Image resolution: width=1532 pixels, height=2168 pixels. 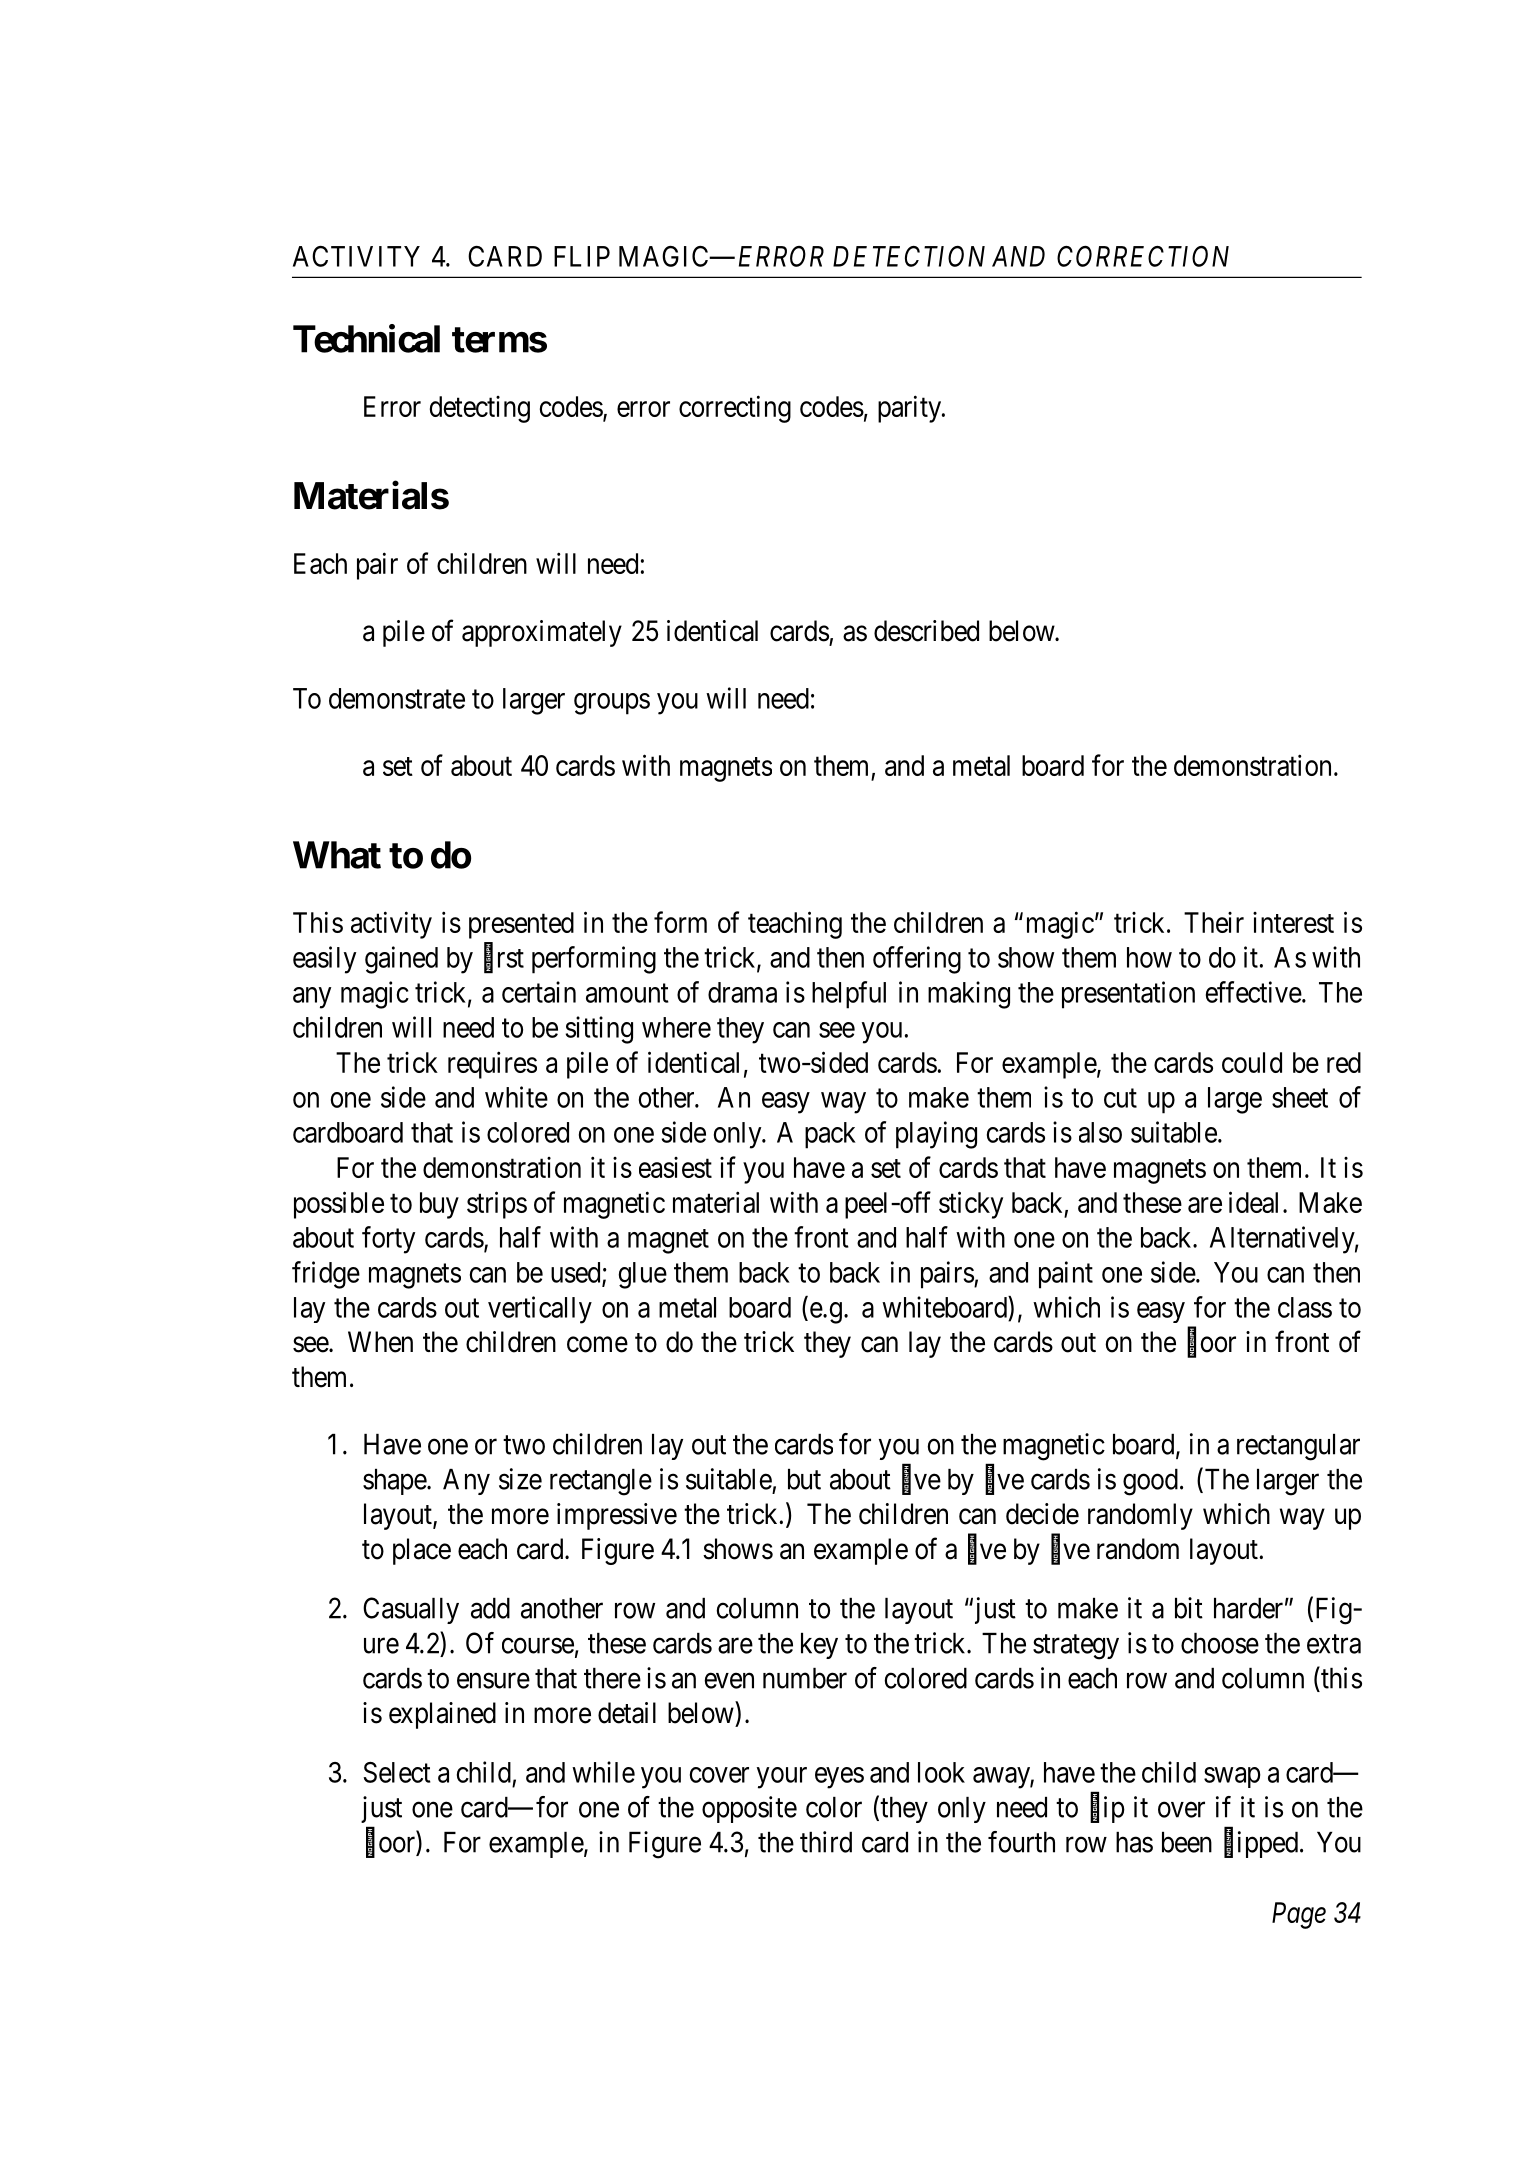 What do you see at coordinates (1187, 1842) in the document?
I see `been` at bounding box center [1187, 1842].
